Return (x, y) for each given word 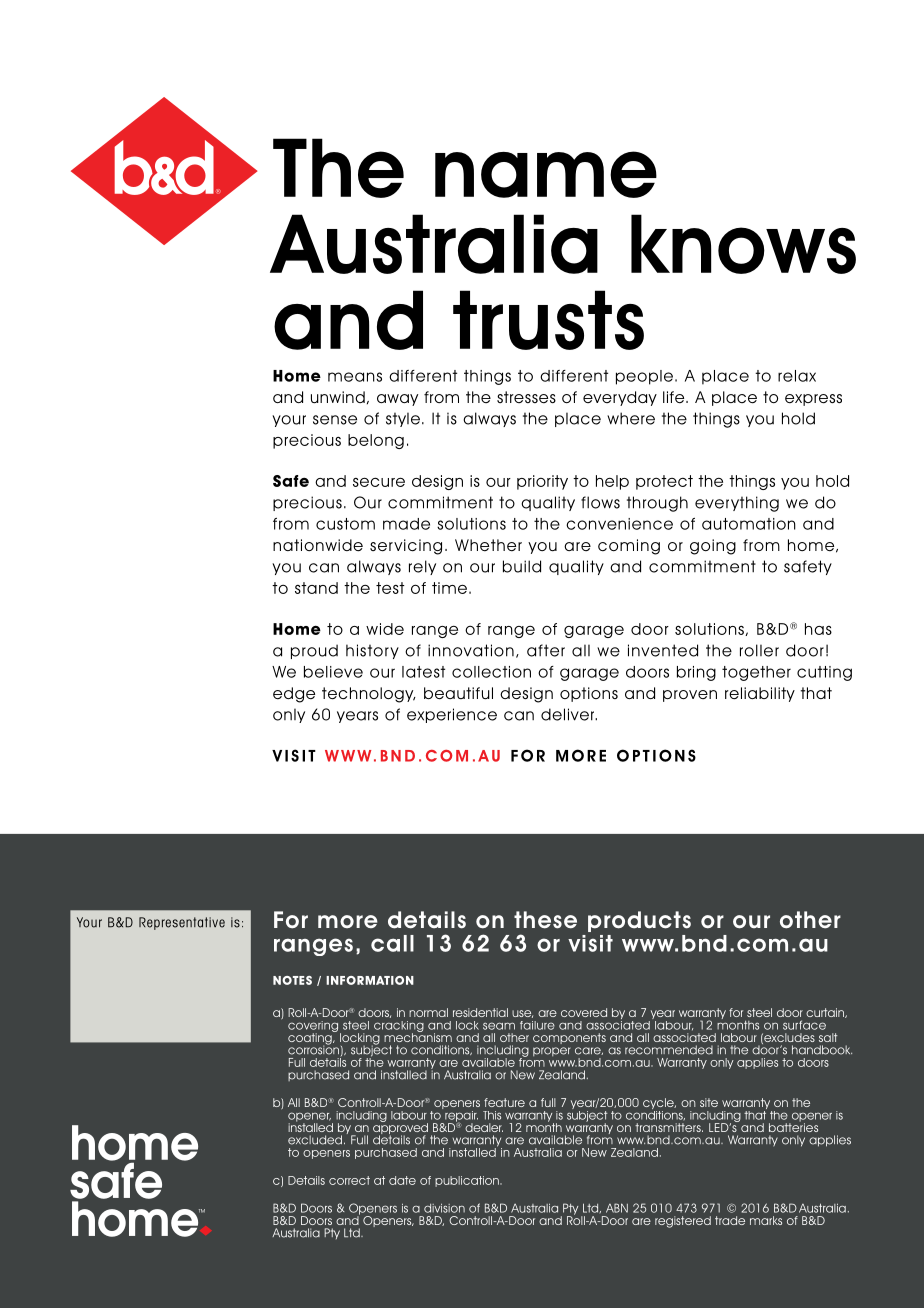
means (355, 377)
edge (294, 695)
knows (743, 244)
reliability (760, 694)
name (546, 174)
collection (491, 672)
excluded (315, 1140)
